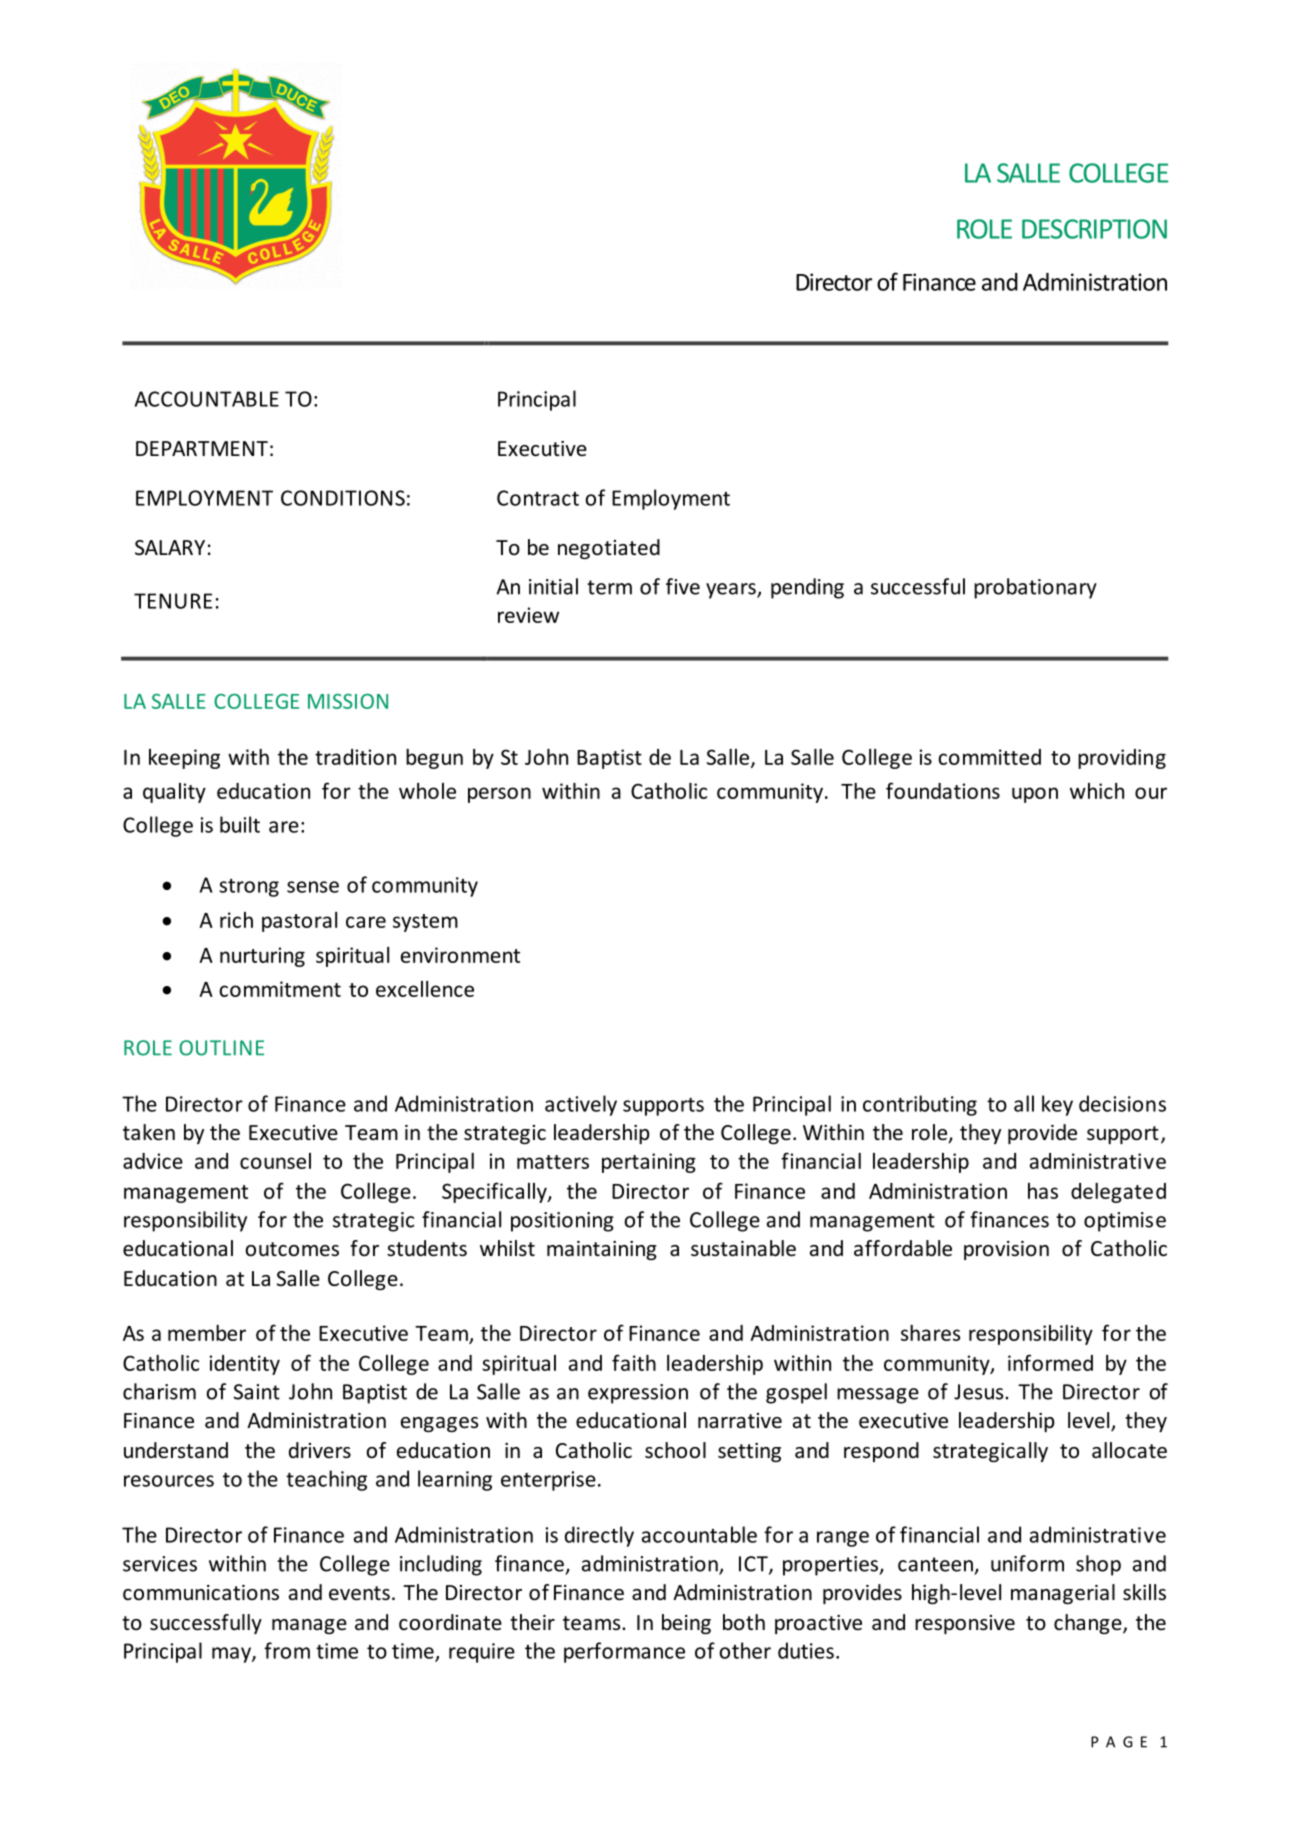 This image has width=1292, height=1828. I want to click on counsel, so click(275, 1161).
